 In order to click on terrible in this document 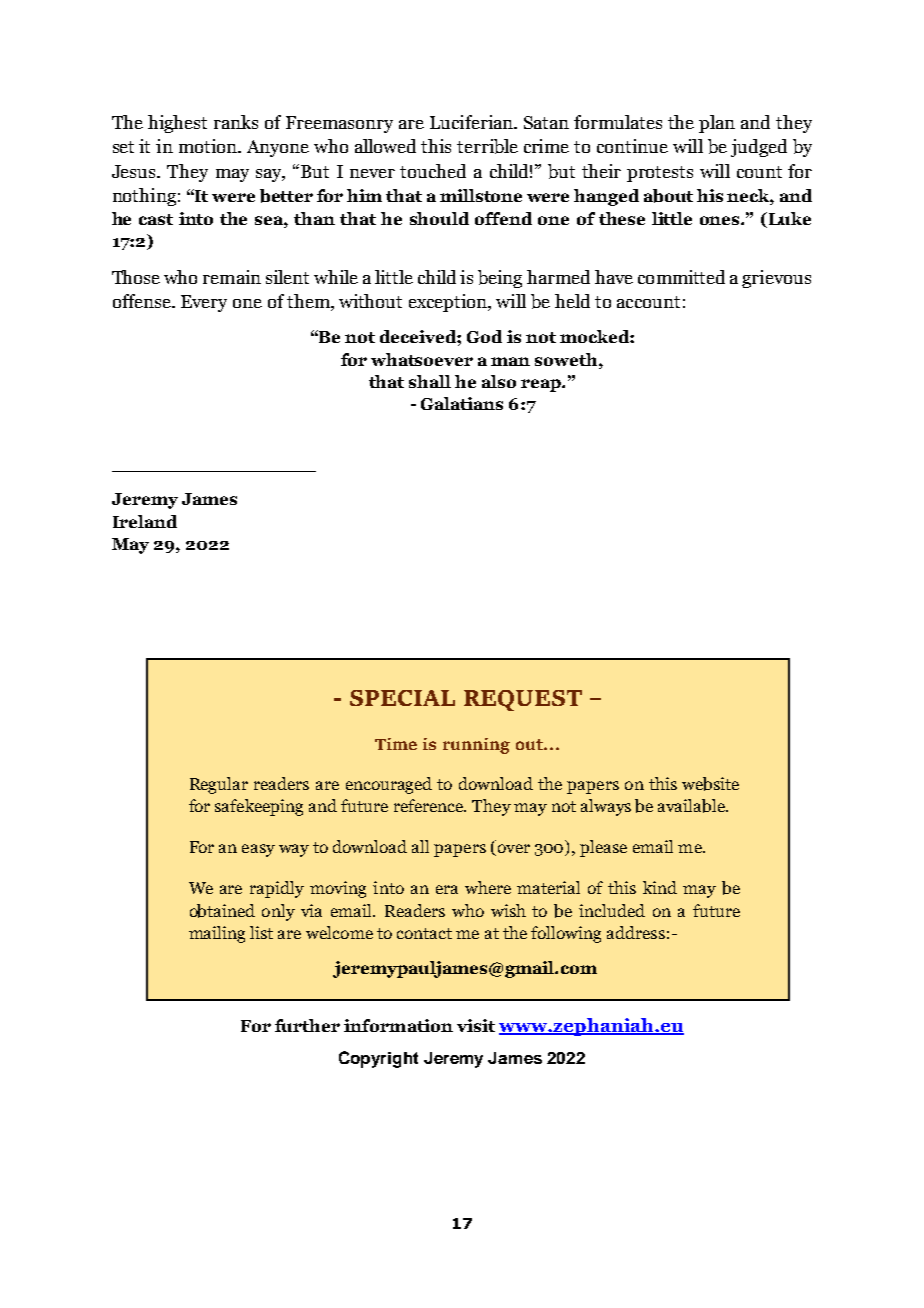, I will do `click(487, 146)`.
